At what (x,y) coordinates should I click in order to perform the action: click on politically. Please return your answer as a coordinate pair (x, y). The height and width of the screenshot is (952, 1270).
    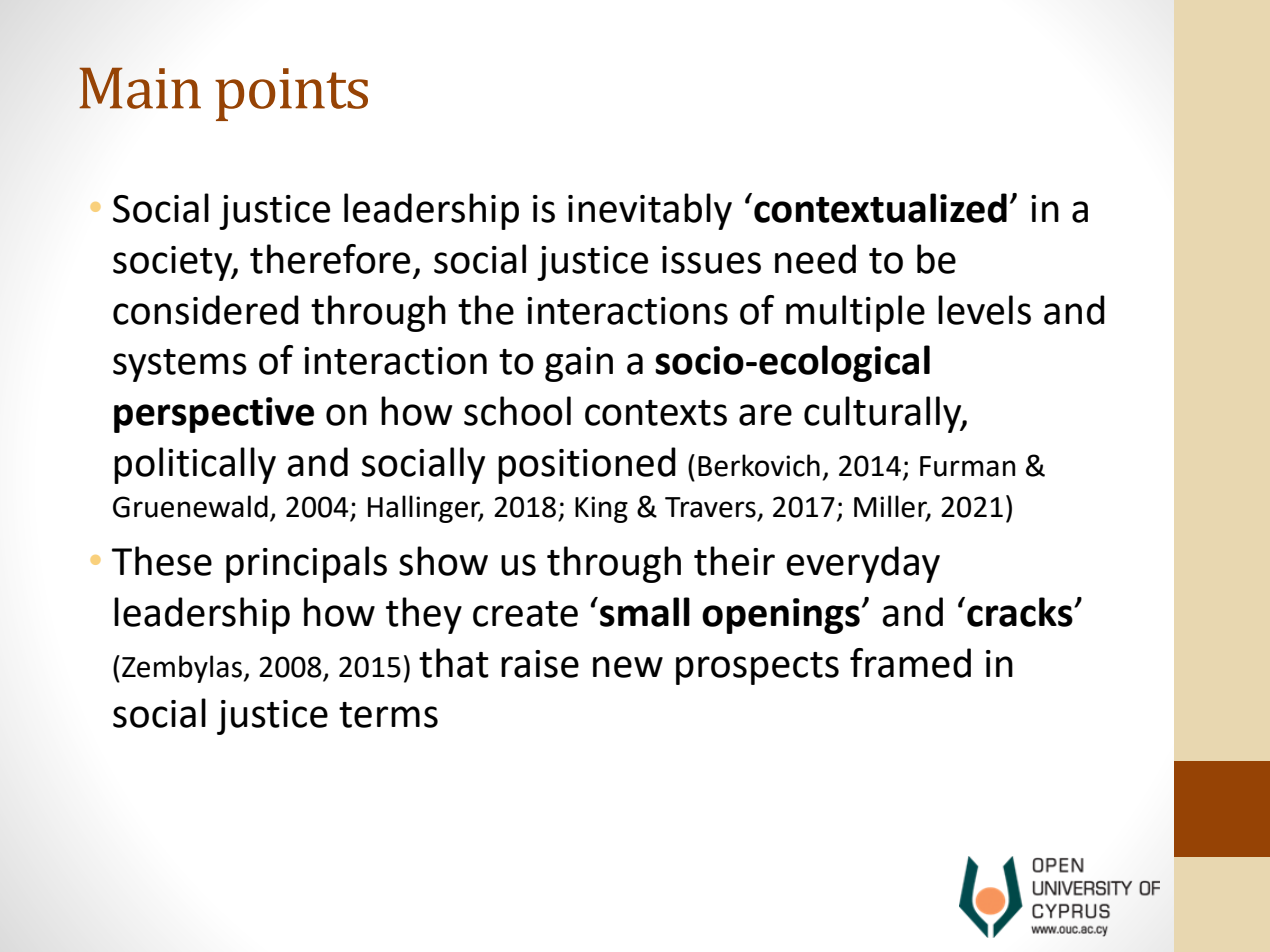
    Looking at the image, I should click on (195, 465).
